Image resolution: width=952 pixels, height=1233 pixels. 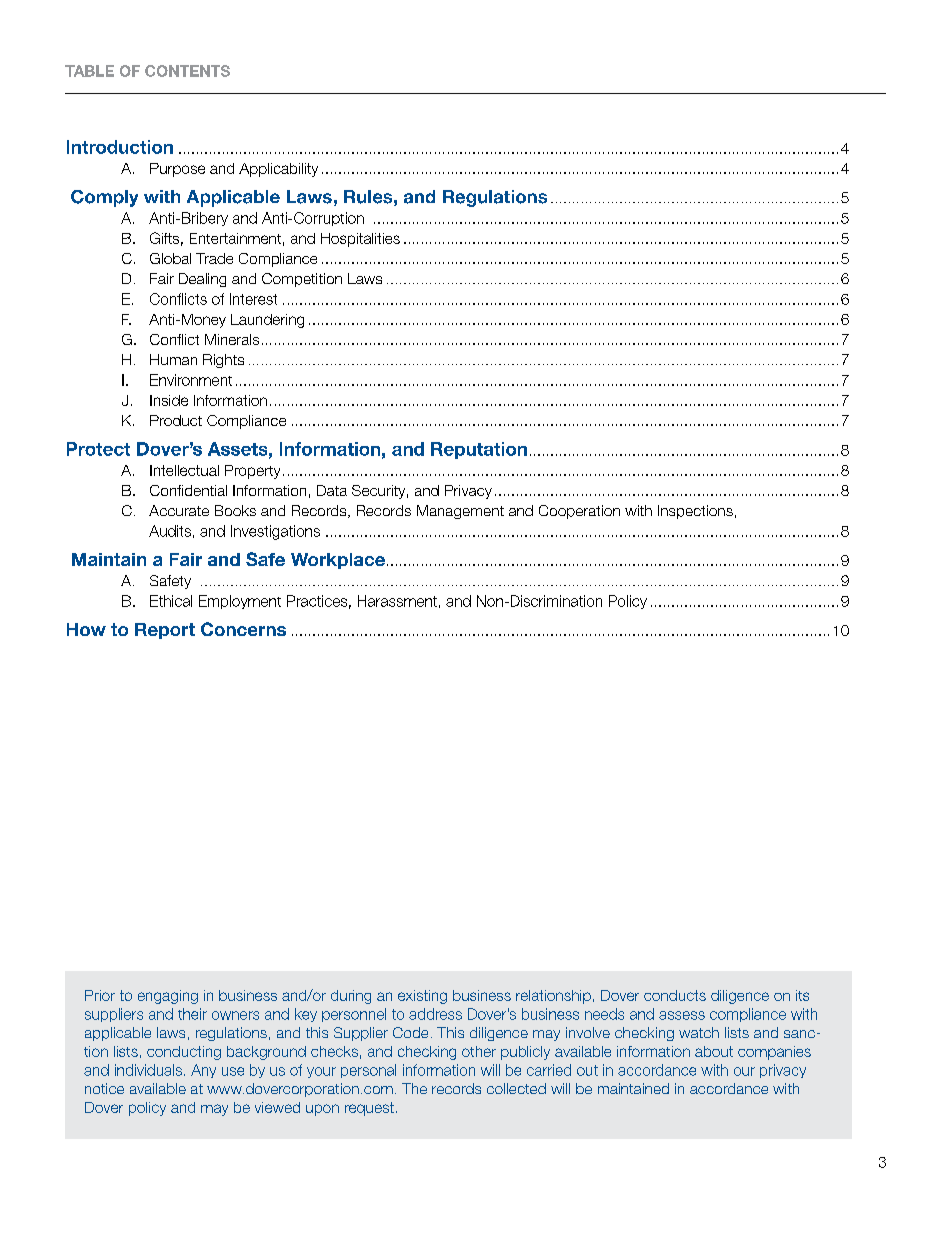 What do you see at coordinates (714, 1051) in the document?
I see `about` at bounding box center [714, 1051].
